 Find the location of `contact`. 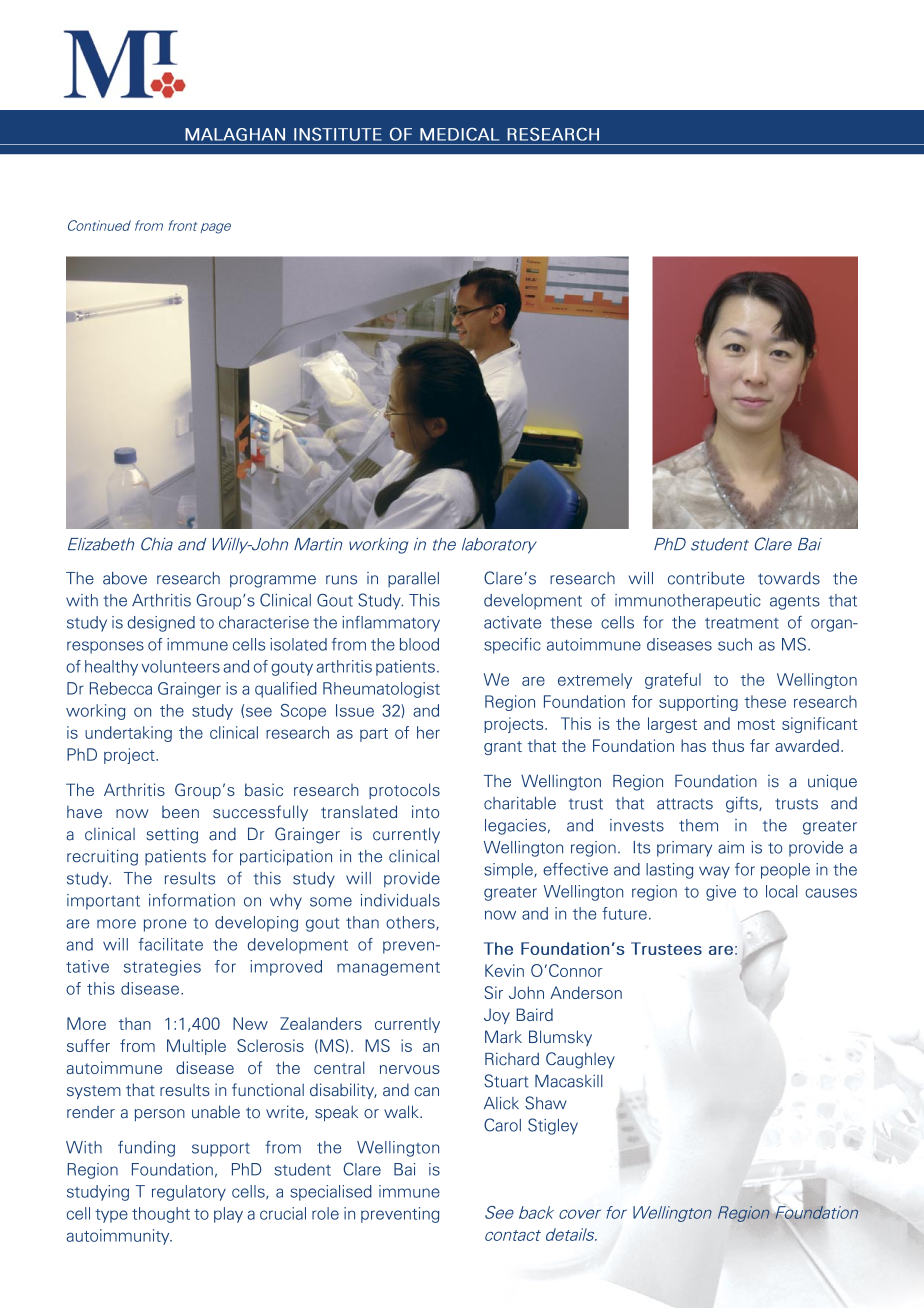

contact is located at coordinates (513, 1235).
